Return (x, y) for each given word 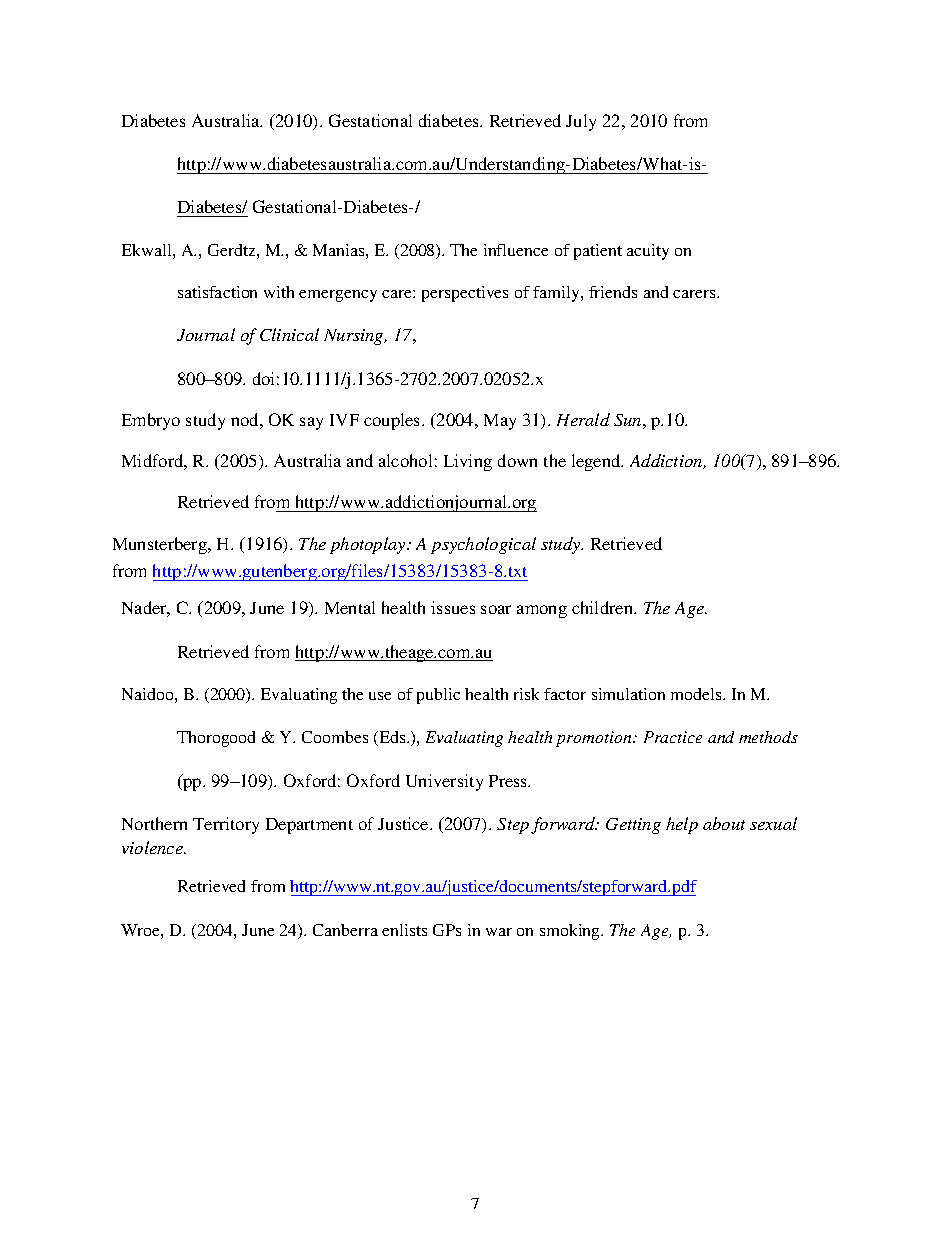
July (581, 122)
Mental (350, 607)
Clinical (289, 334)
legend (597, 462)
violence (153, 847)
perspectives (465, 294)
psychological (483, 545)
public (438, 696)
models (697, 694)
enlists (404, 930)
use (380, 696)
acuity (648, 252)
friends (613, 292)
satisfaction (217, 292)
